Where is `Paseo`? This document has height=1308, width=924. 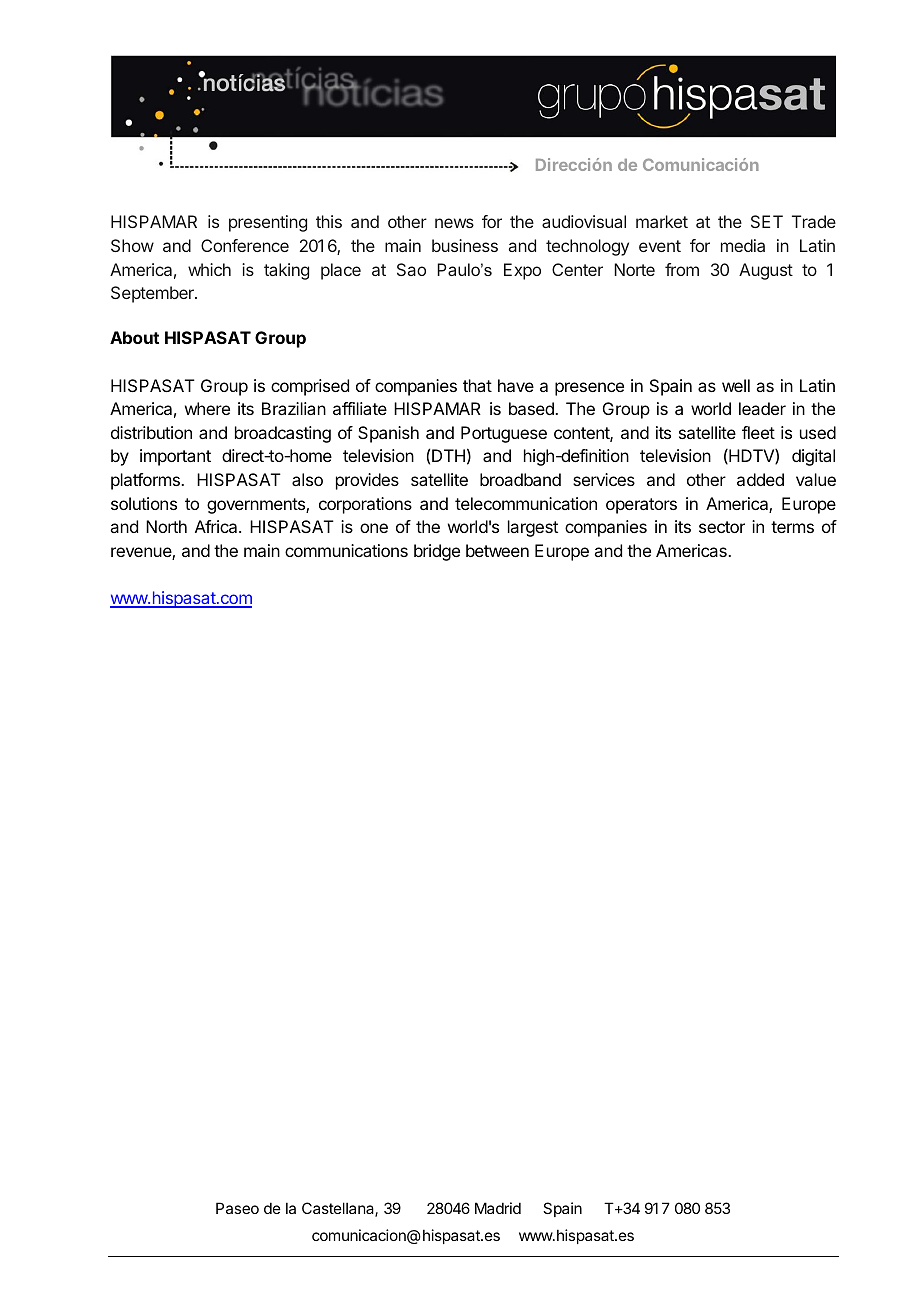
Paseo is located at coordinates (237, 1208).
